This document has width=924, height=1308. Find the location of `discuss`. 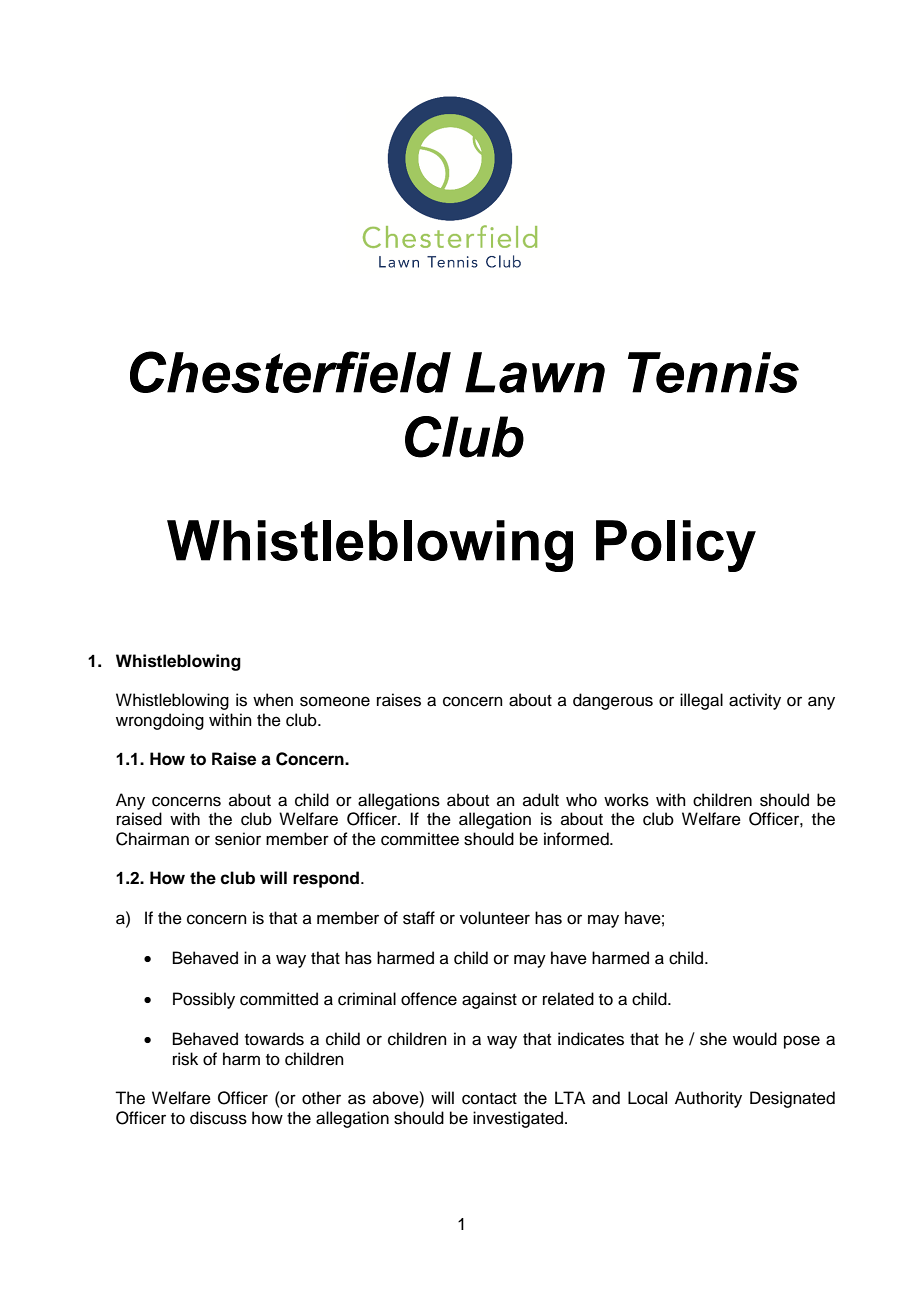

discuss is located at coordinates (218, 1118).
